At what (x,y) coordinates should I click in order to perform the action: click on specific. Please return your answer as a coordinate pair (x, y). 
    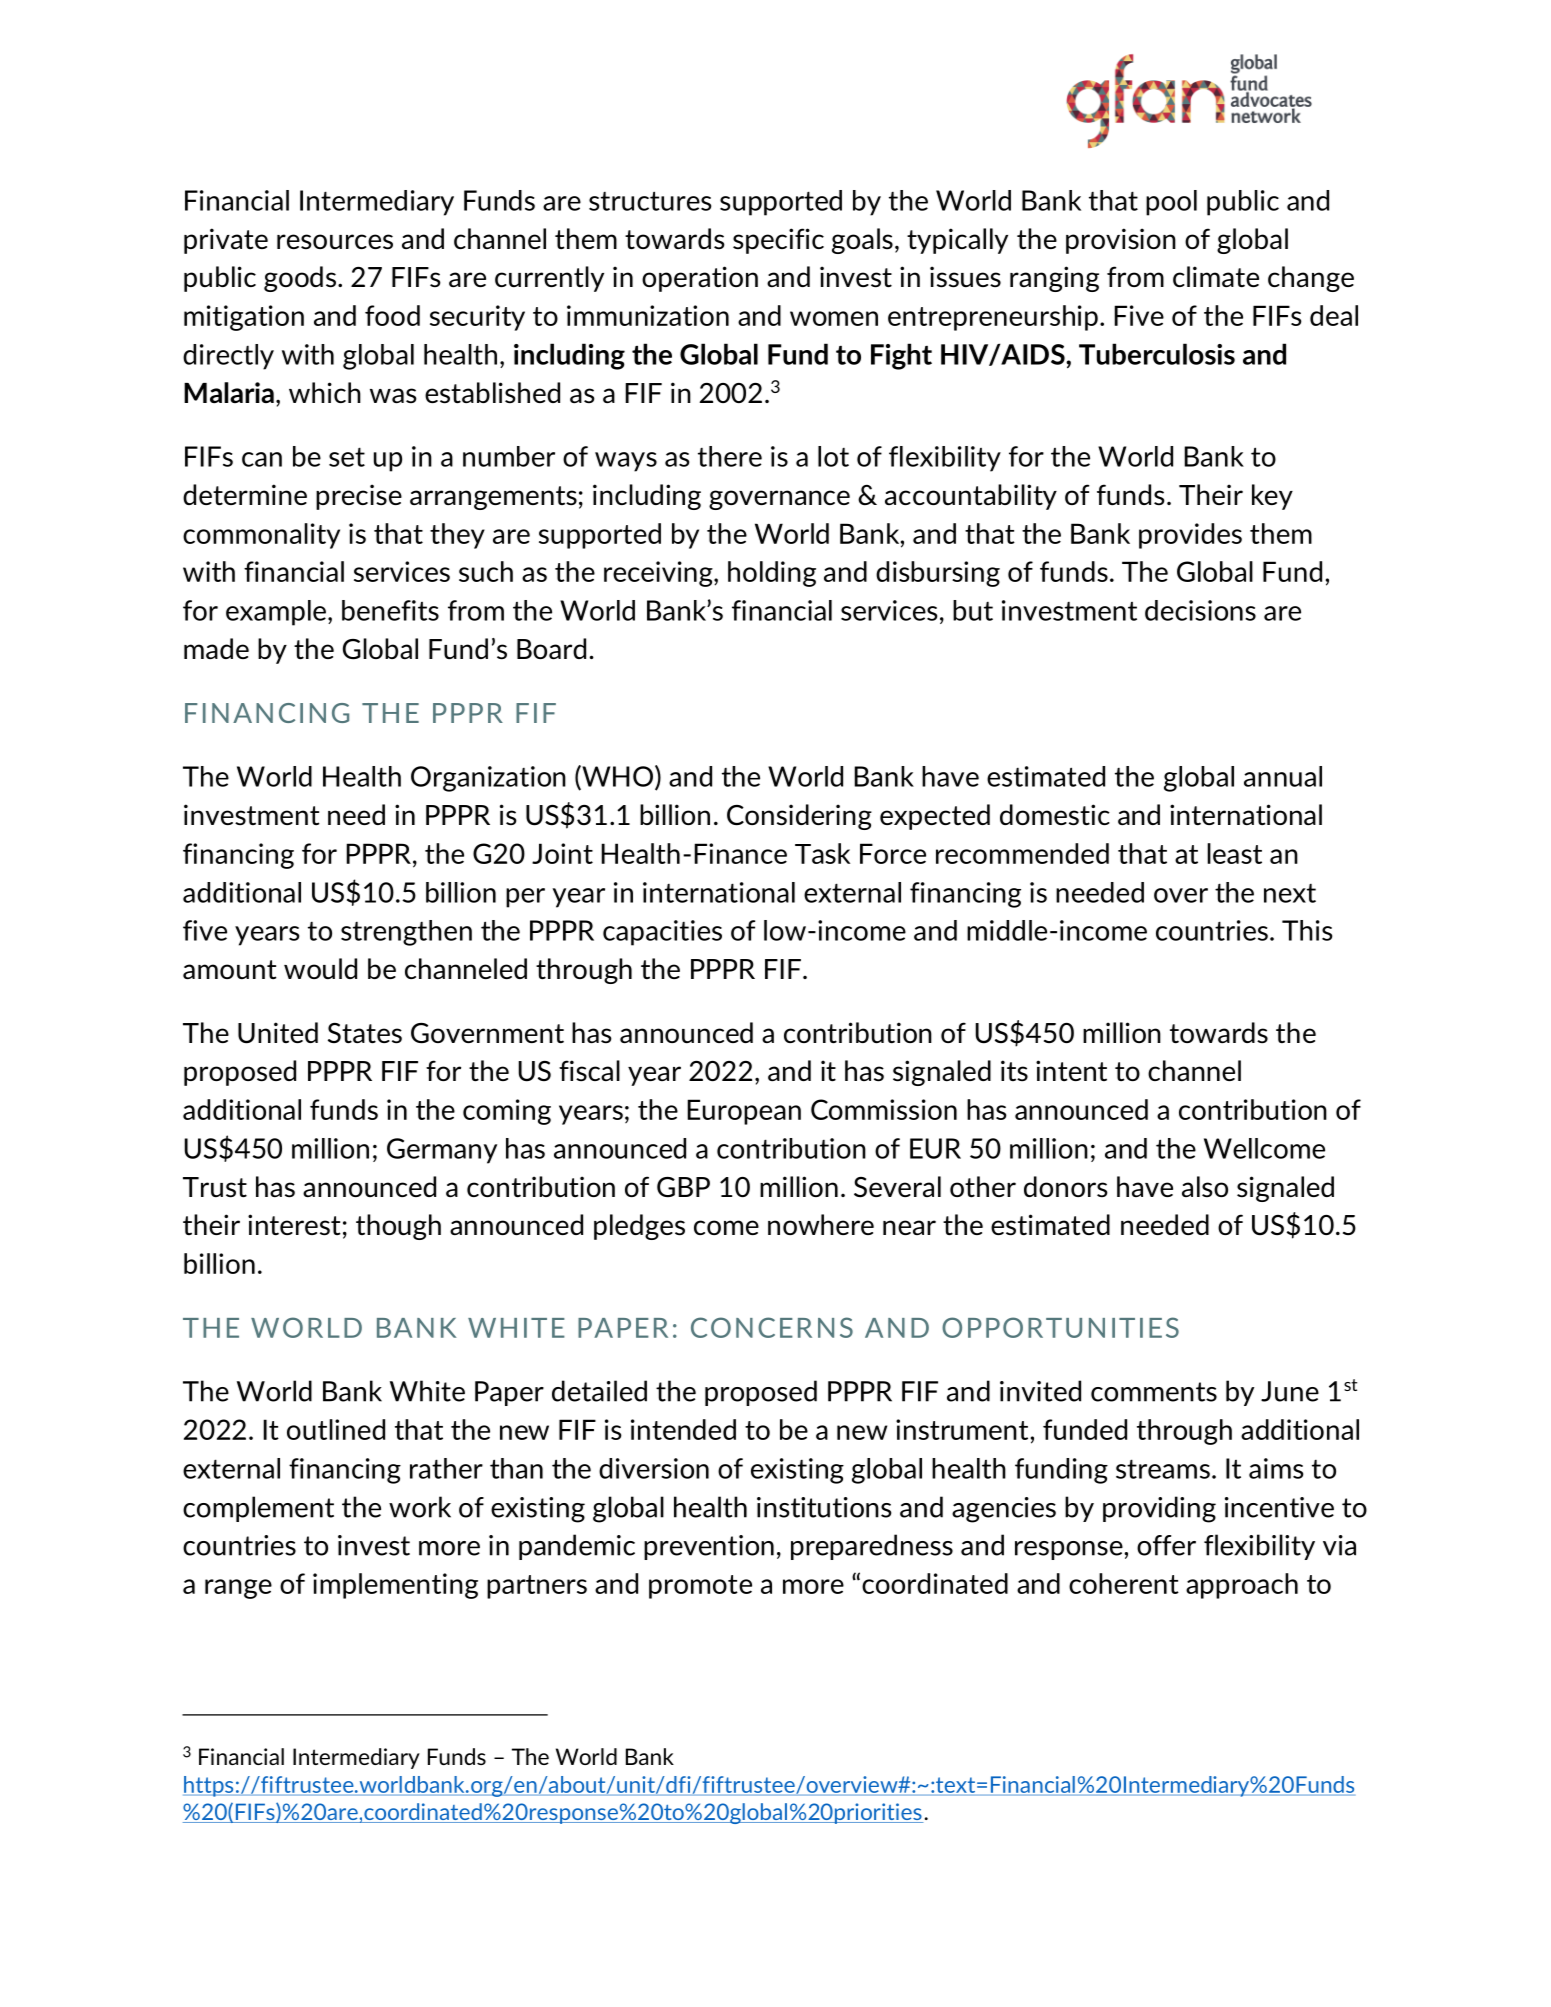
    Looking at the image, I should click on (778, 241).
